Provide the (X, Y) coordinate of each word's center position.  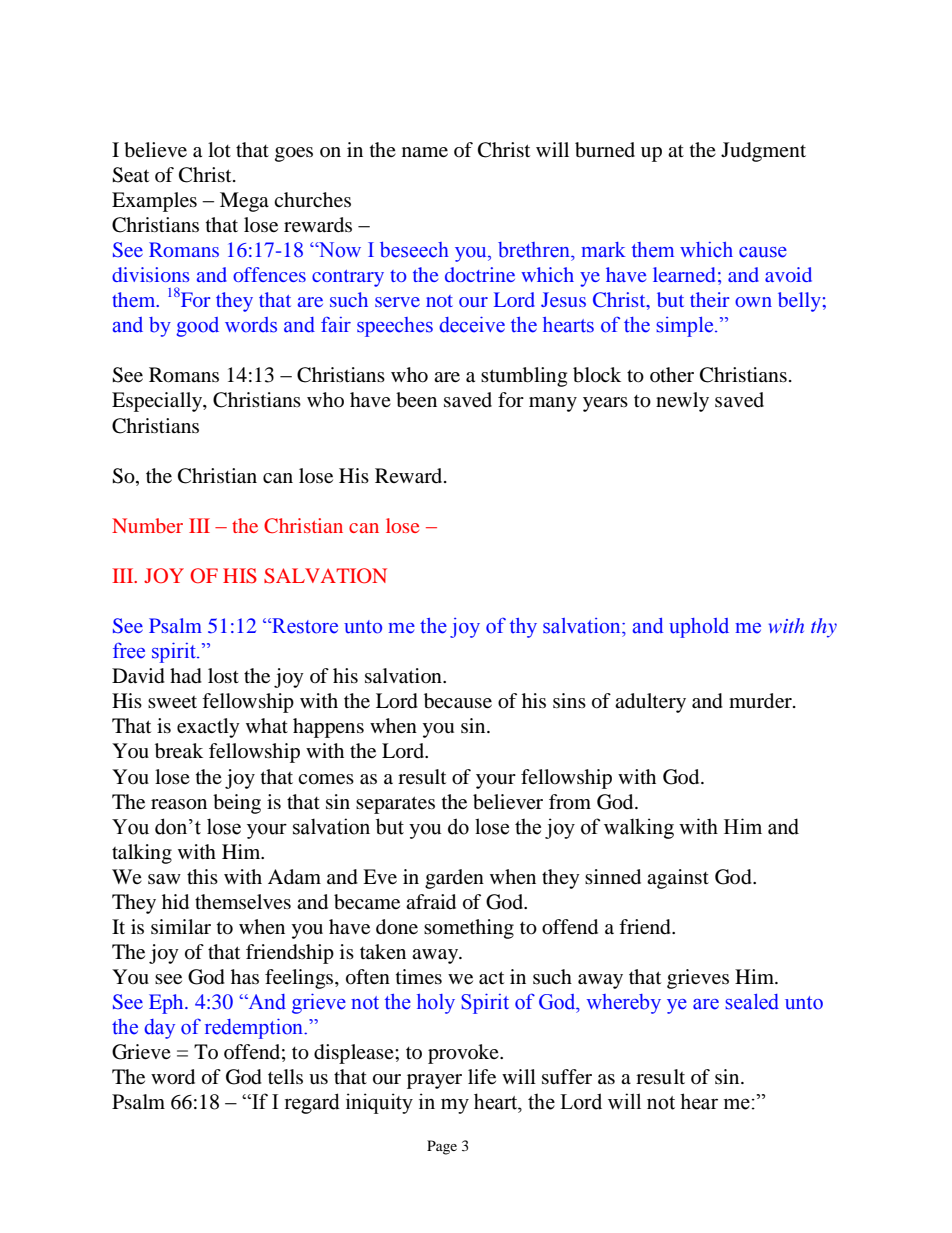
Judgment (763, 152)
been (416, 400)
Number (147, 525)
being (237, 804)
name (425, 152)
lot (219, 149)
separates (395, 805)
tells (285, 1076)
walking (639, 828)
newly (682, 402)
